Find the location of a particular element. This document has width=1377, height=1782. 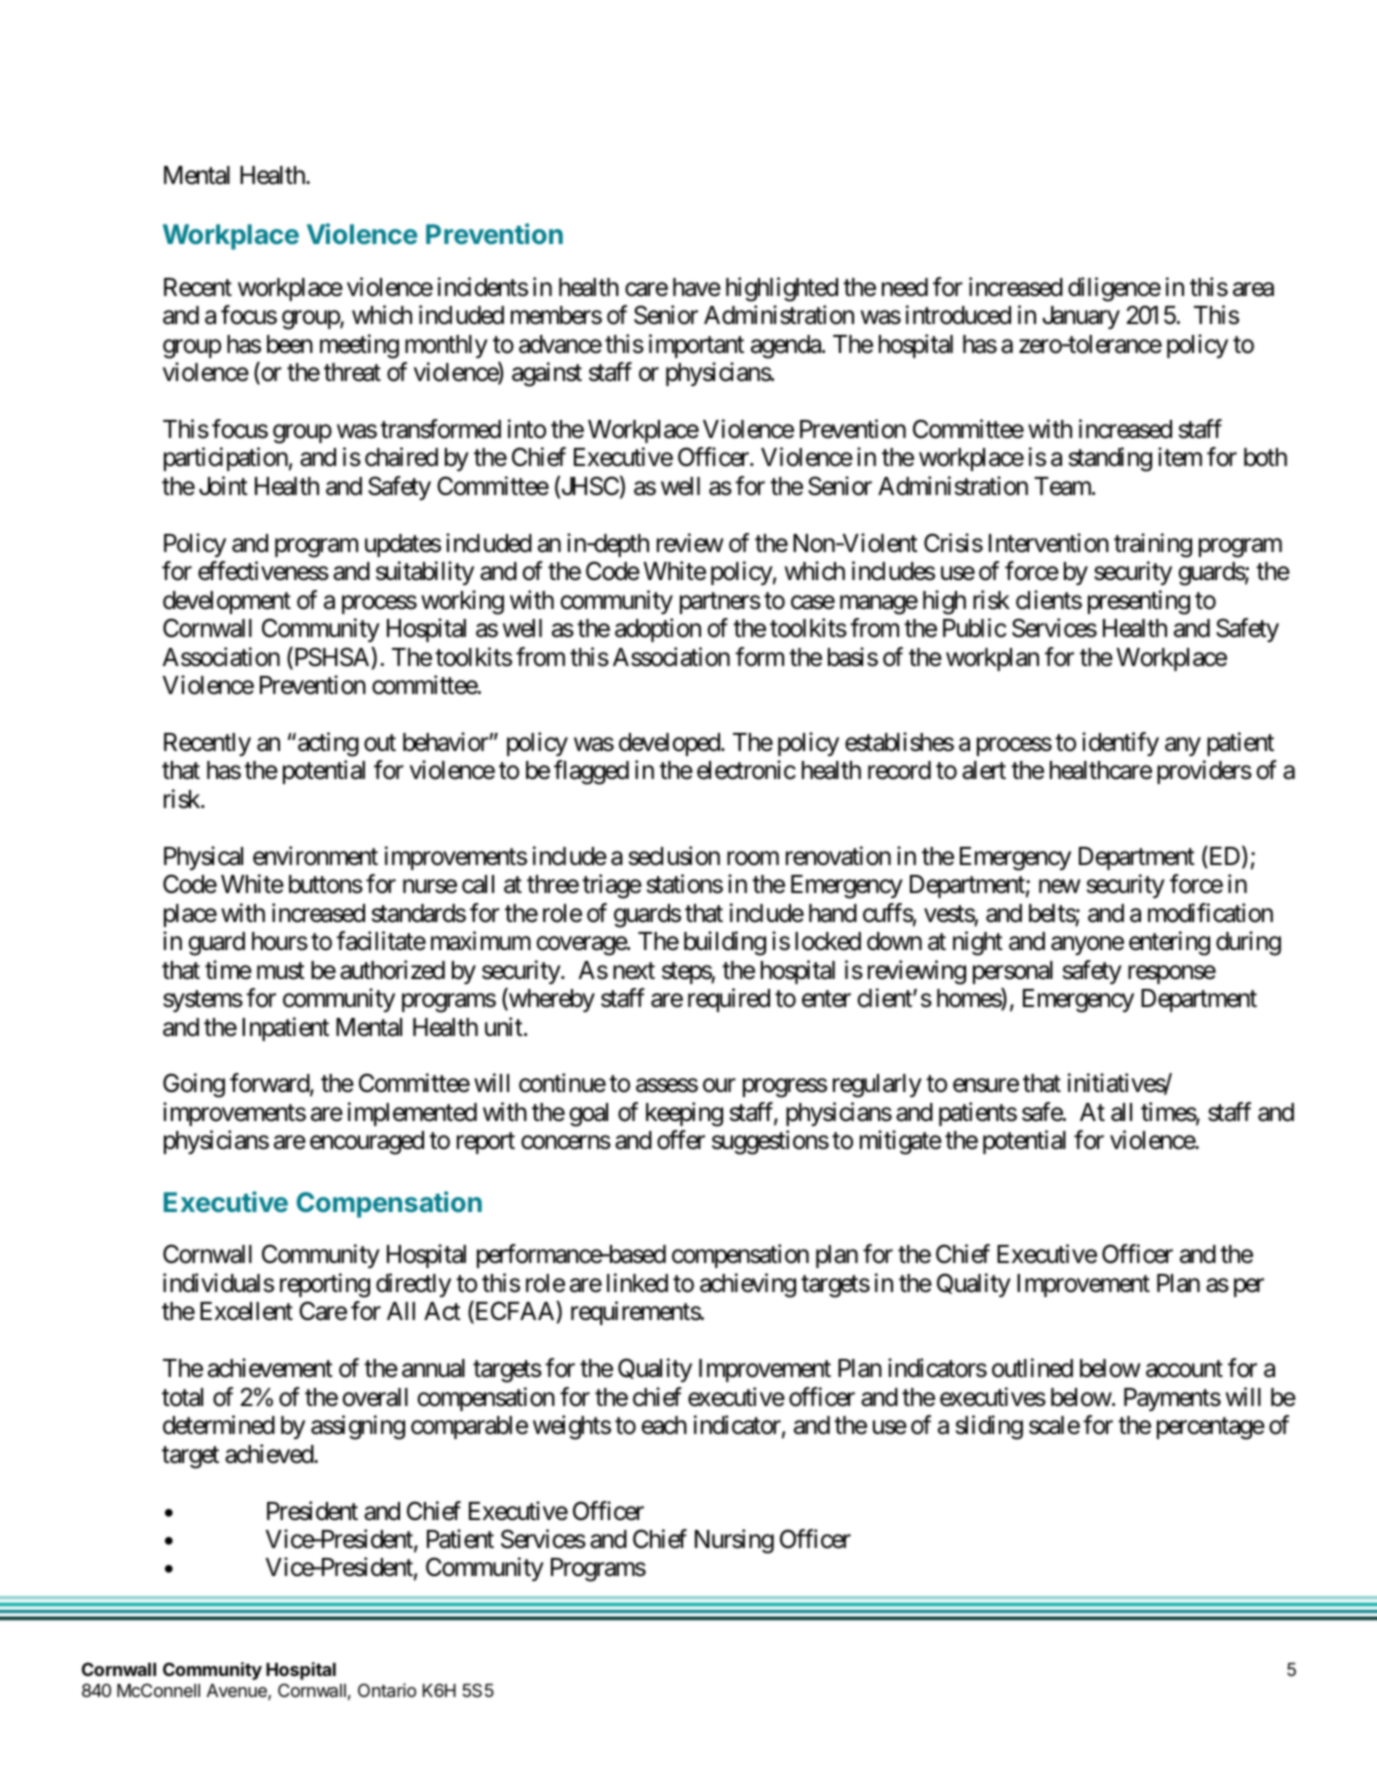

personal is located at coordinates (1013, 972).
